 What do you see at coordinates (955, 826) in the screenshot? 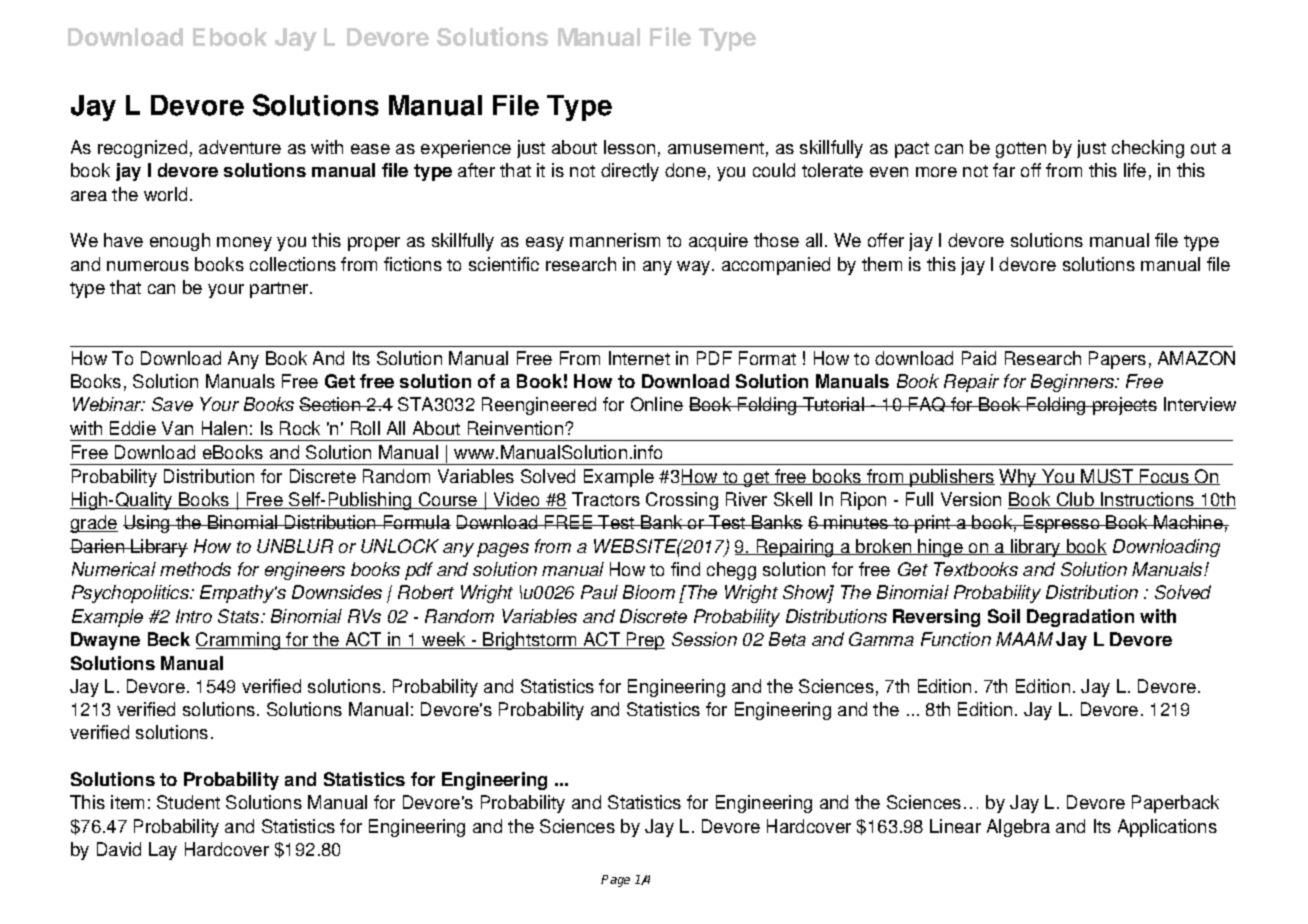
I see `Linear` at bounding box center [955, 826].
